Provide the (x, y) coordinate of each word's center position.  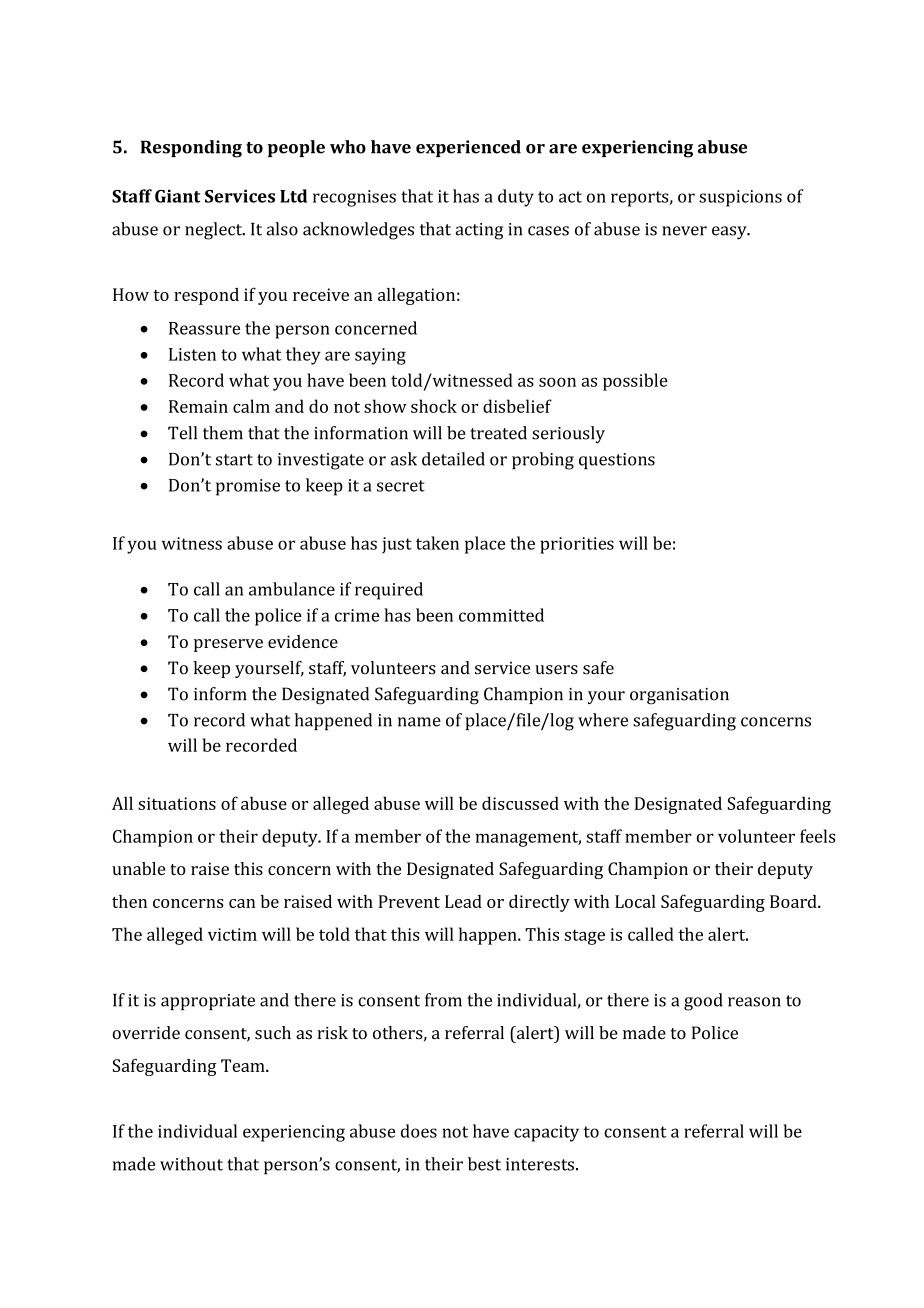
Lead (463, 901)
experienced (468, 148)
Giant (177, 196)
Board (794, 901)
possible (635, 382)
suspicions (740, 198)
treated (498, 433)
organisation (679, 696)
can (242, 903)
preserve (228, 645)
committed (501, 615)
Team (244, 1065)
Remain (198, 406)
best (484, 1164)
